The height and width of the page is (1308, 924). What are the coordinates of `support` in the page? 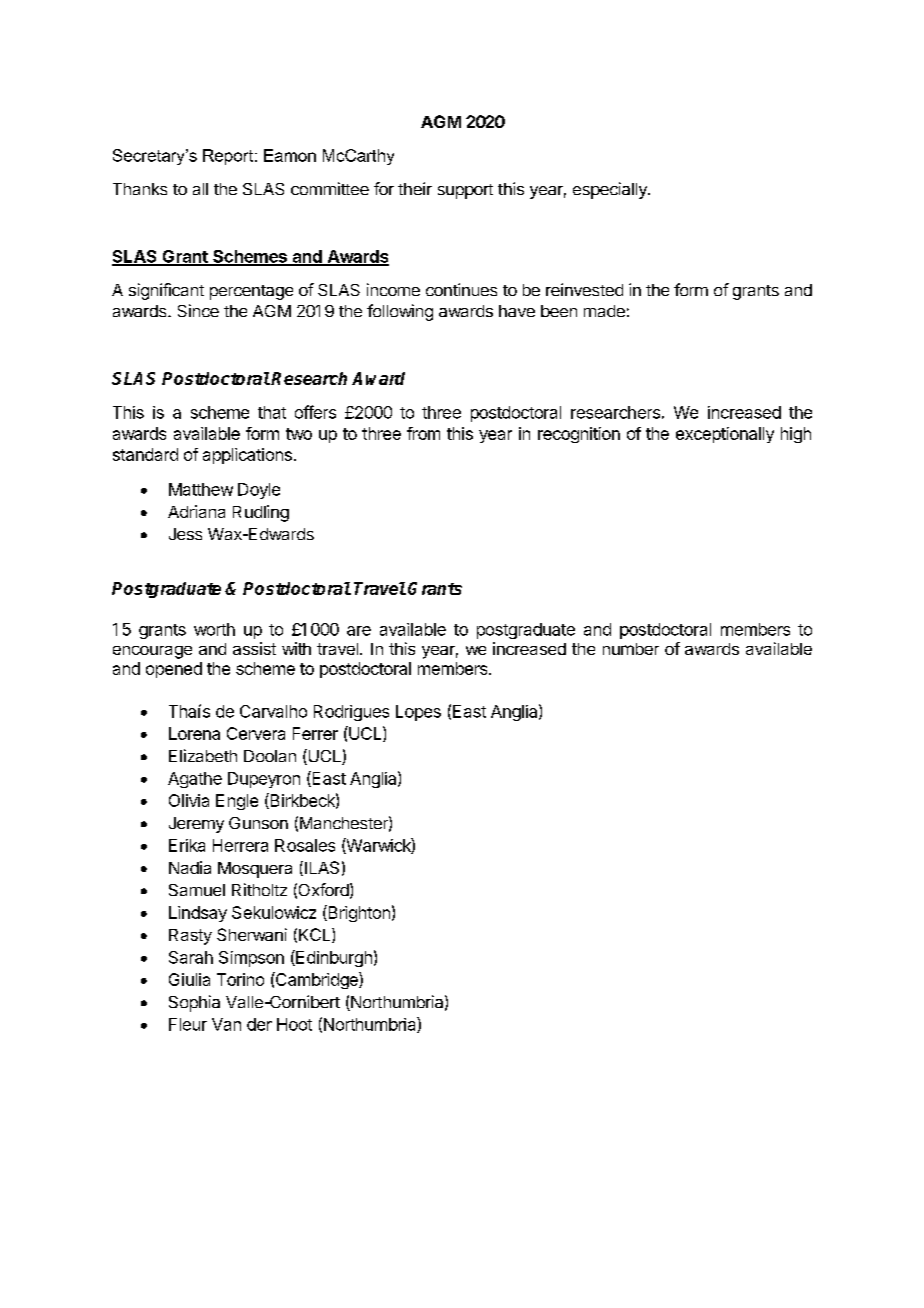 It's located at (465, 191).
